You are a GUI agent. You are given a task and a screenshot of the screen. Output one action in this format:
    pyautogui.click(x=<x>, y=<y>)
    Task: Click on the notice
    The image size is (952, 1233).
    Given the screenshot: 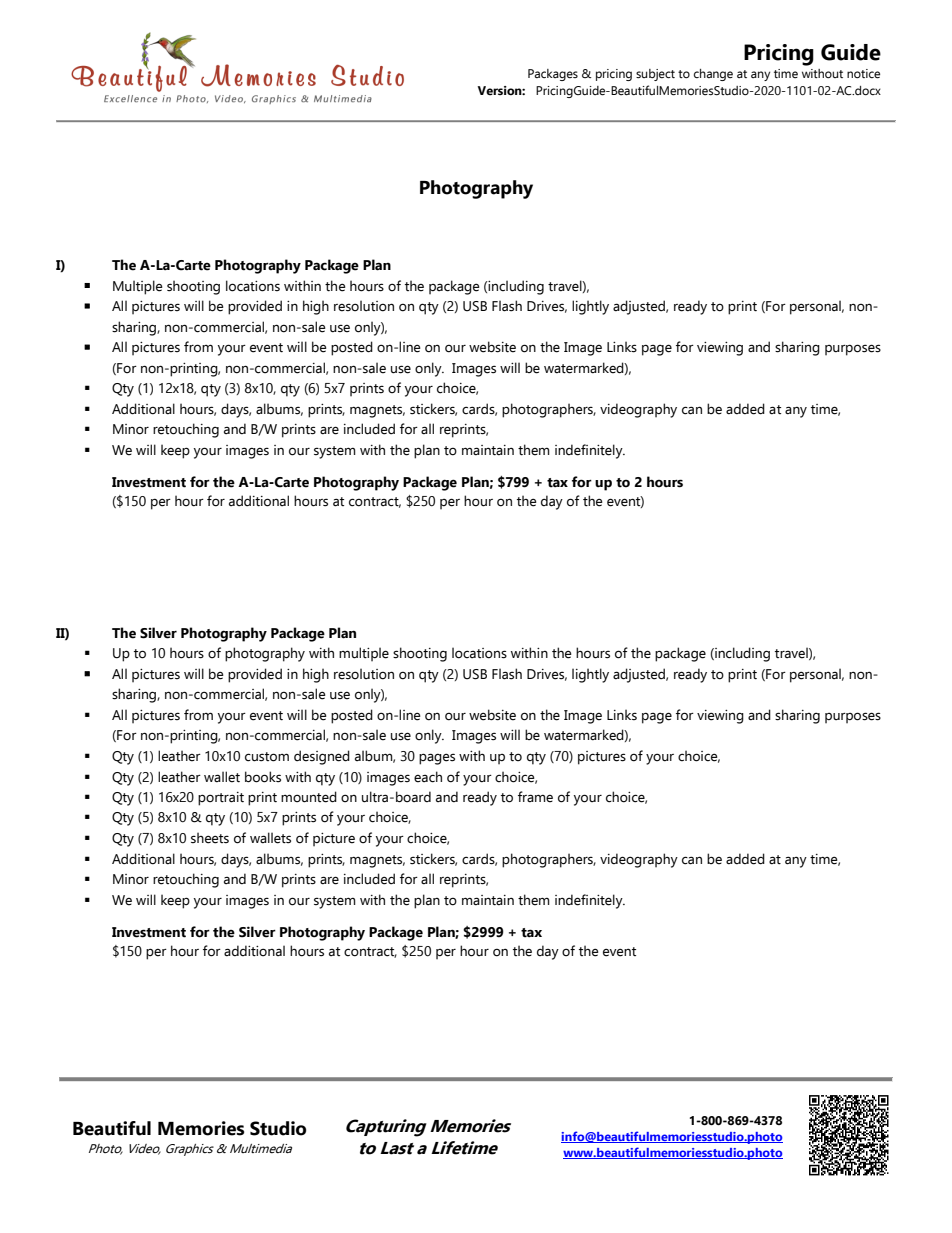 What is the action you would take?
    pyautogui.click(x=863, y=74)
